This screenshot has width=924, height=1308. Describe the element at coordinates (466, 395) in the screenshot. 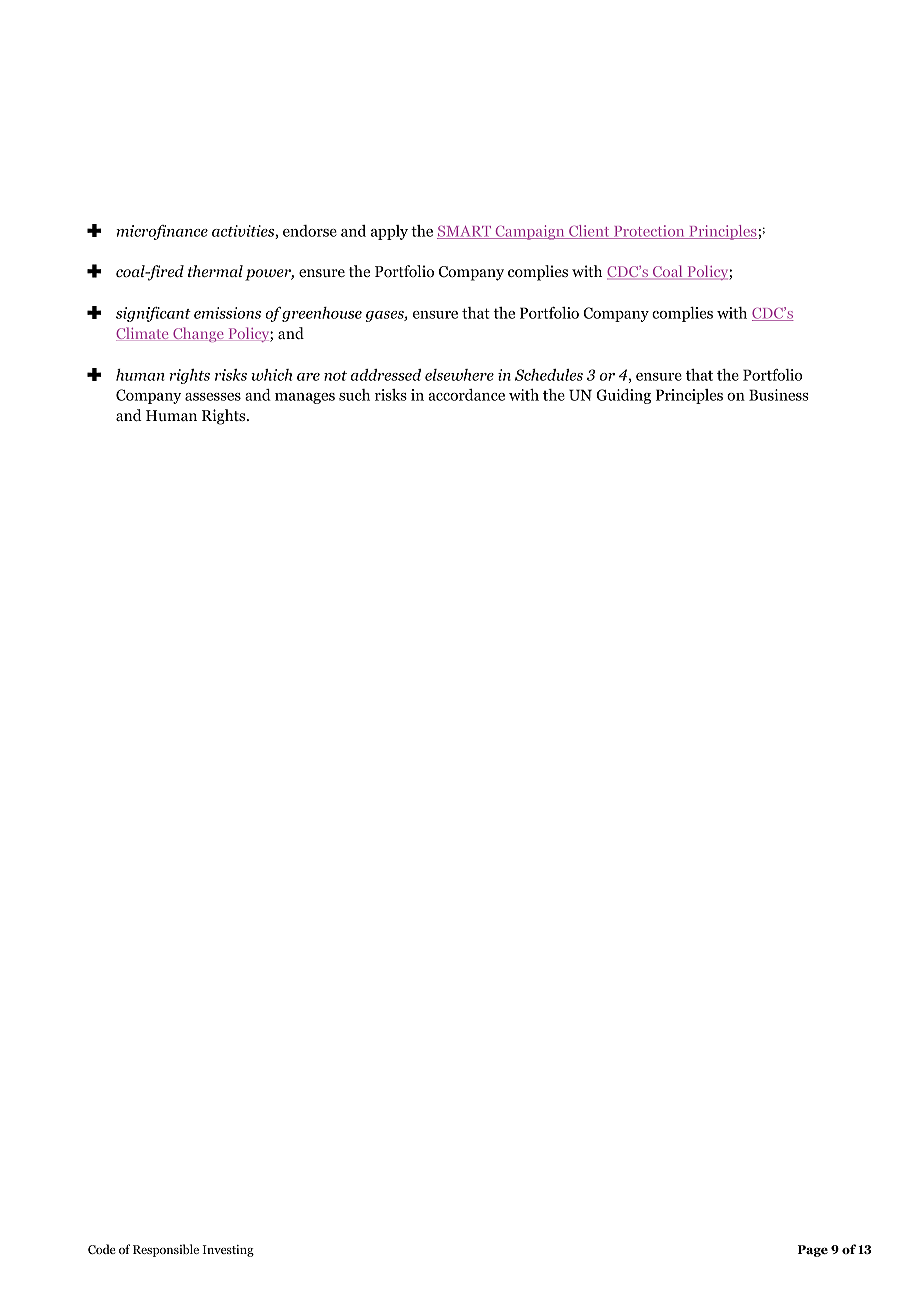

I see `accordance` at that location.
